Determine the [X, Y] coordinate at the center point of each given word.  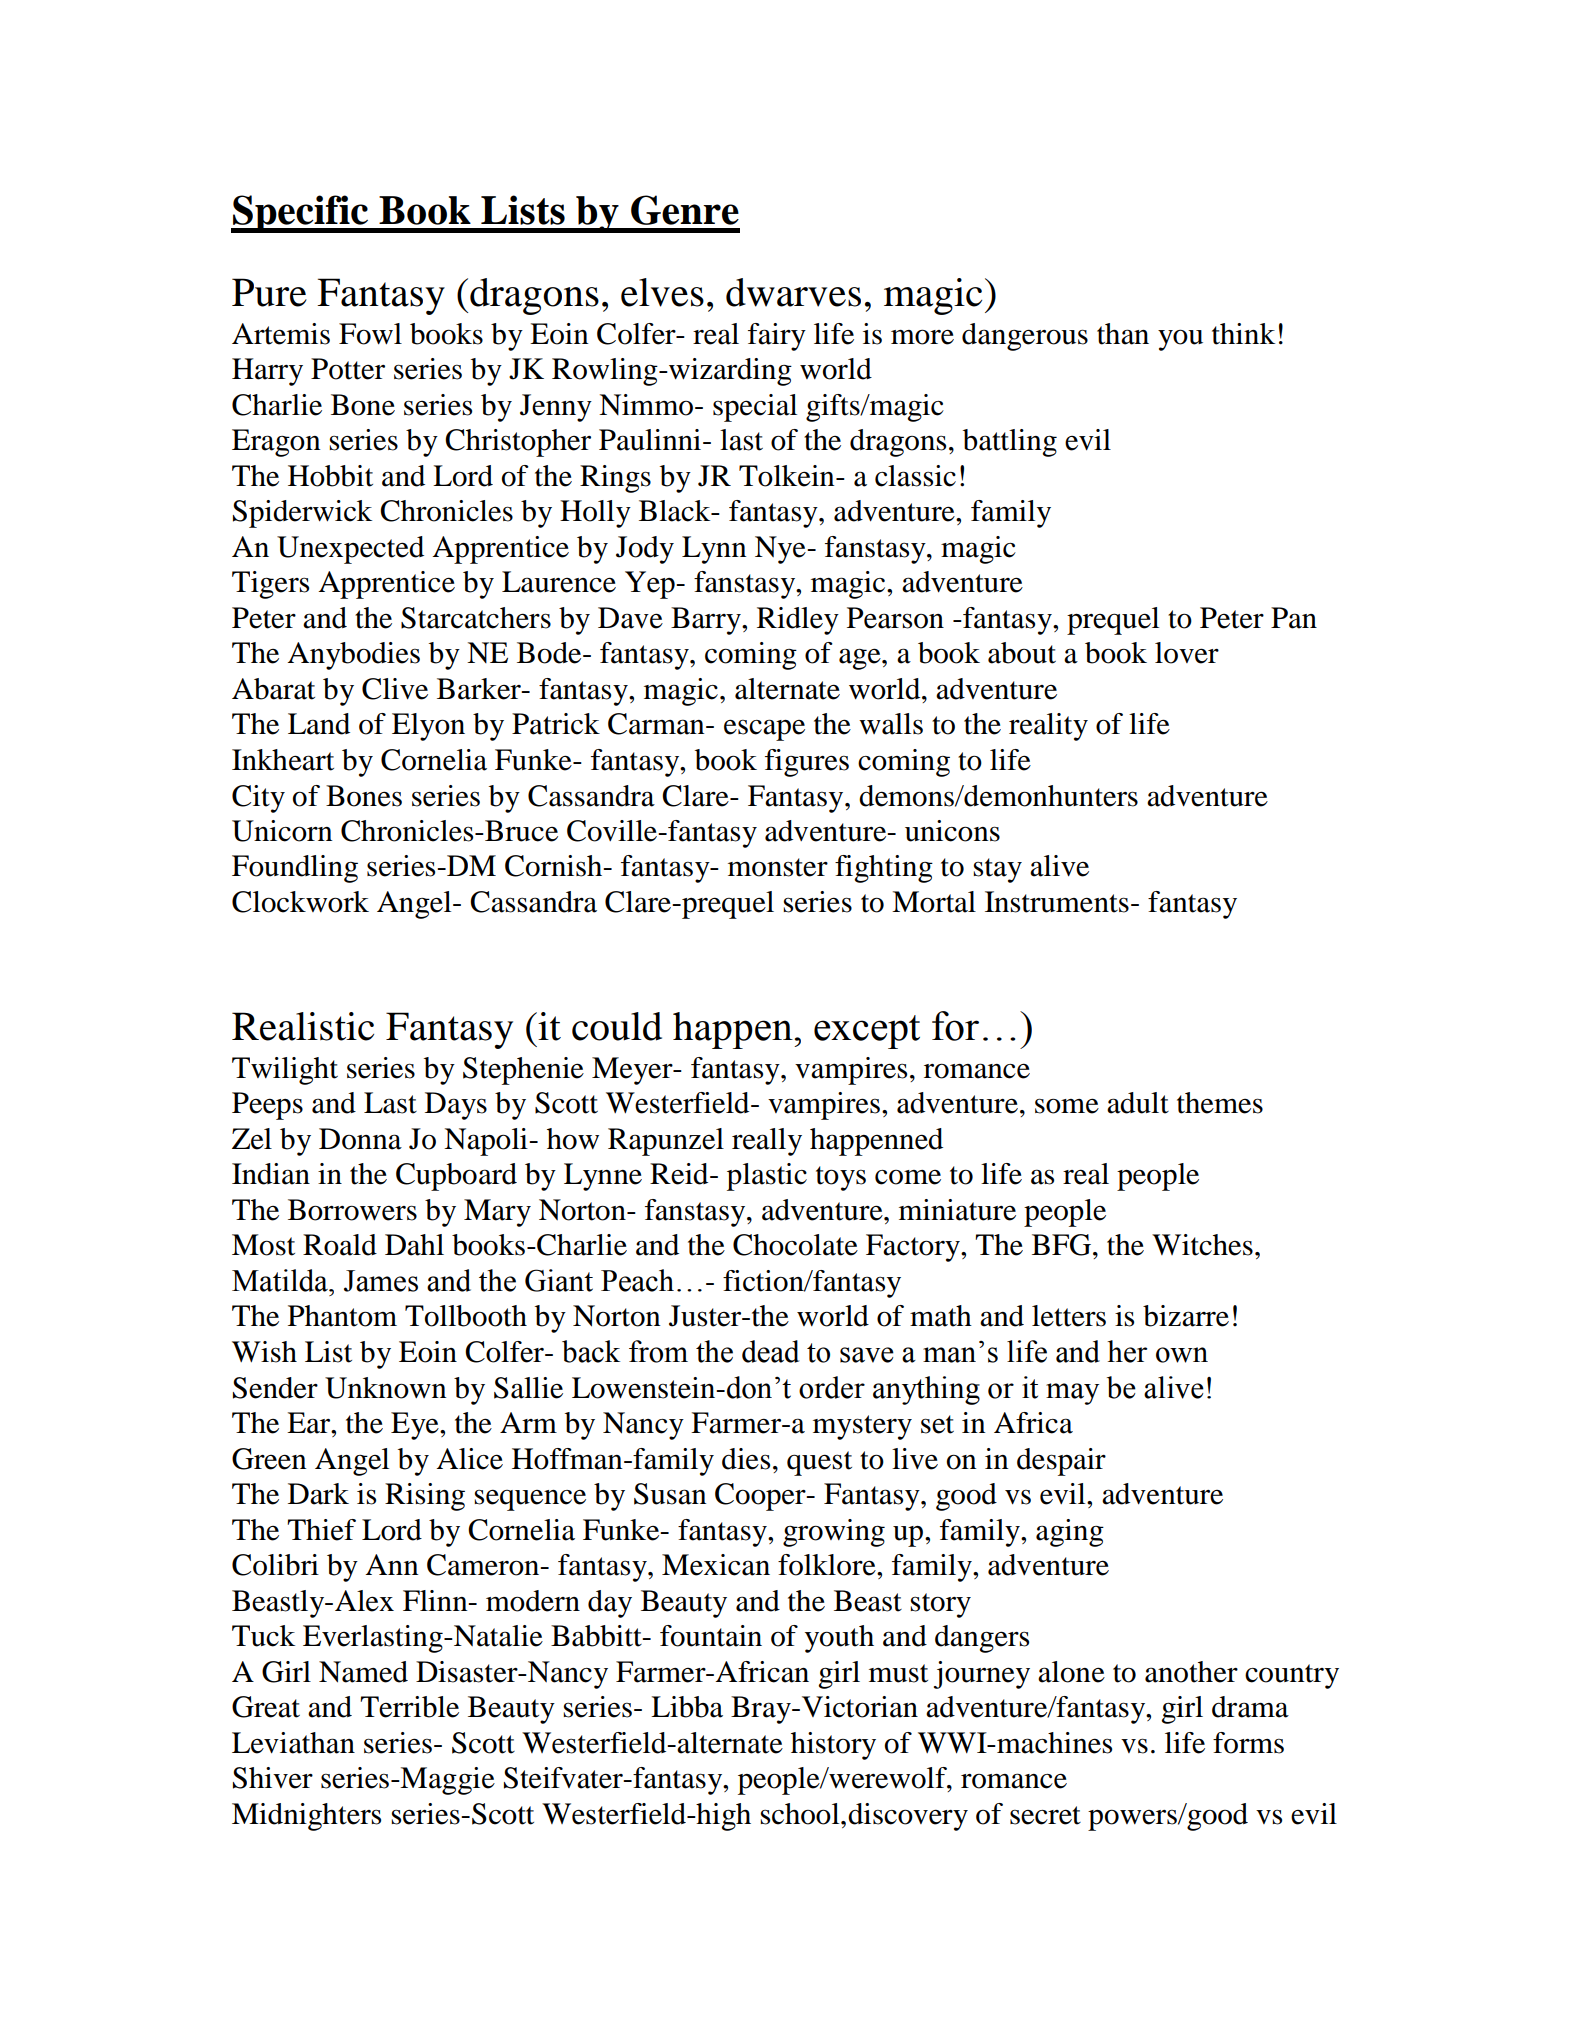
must [898, 1673]
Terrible [409, 1707]
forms [1248, 1743]
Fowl [370, 334]
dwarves [793, 292]
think [1243, 334]
